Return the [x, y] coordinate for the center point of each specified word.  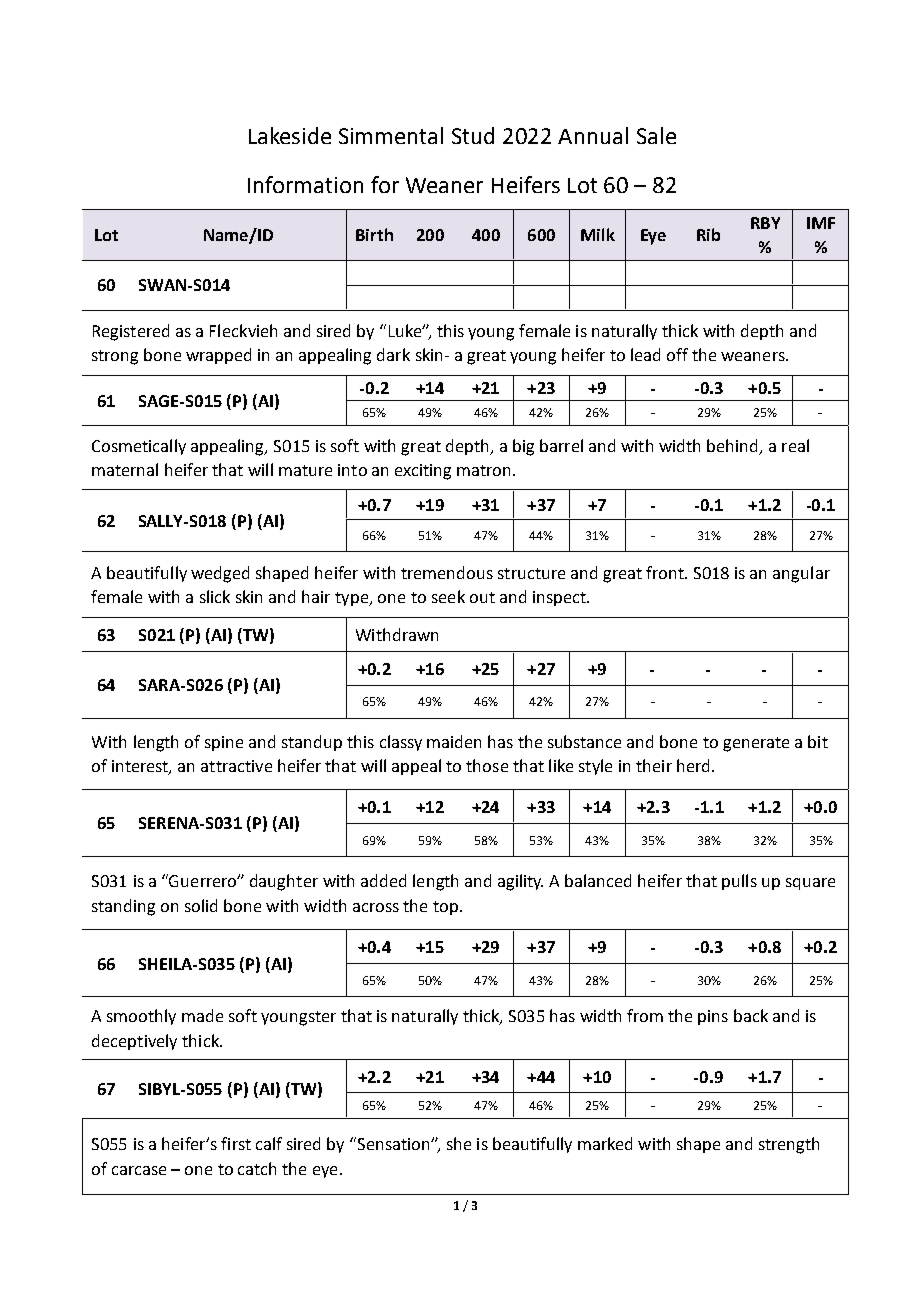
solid [201, 905]
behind [733, 447]
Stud [473, 135]
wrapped [218, 356]
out [482, 597]
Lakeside [290, 135]
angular [801, 574]
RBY [765, 223]
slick [215, 596]
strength [789, 1145]
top [445, 908]
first [236, 1143]
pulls [739, 882]
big [523, 447]
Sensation [393, 1143]
